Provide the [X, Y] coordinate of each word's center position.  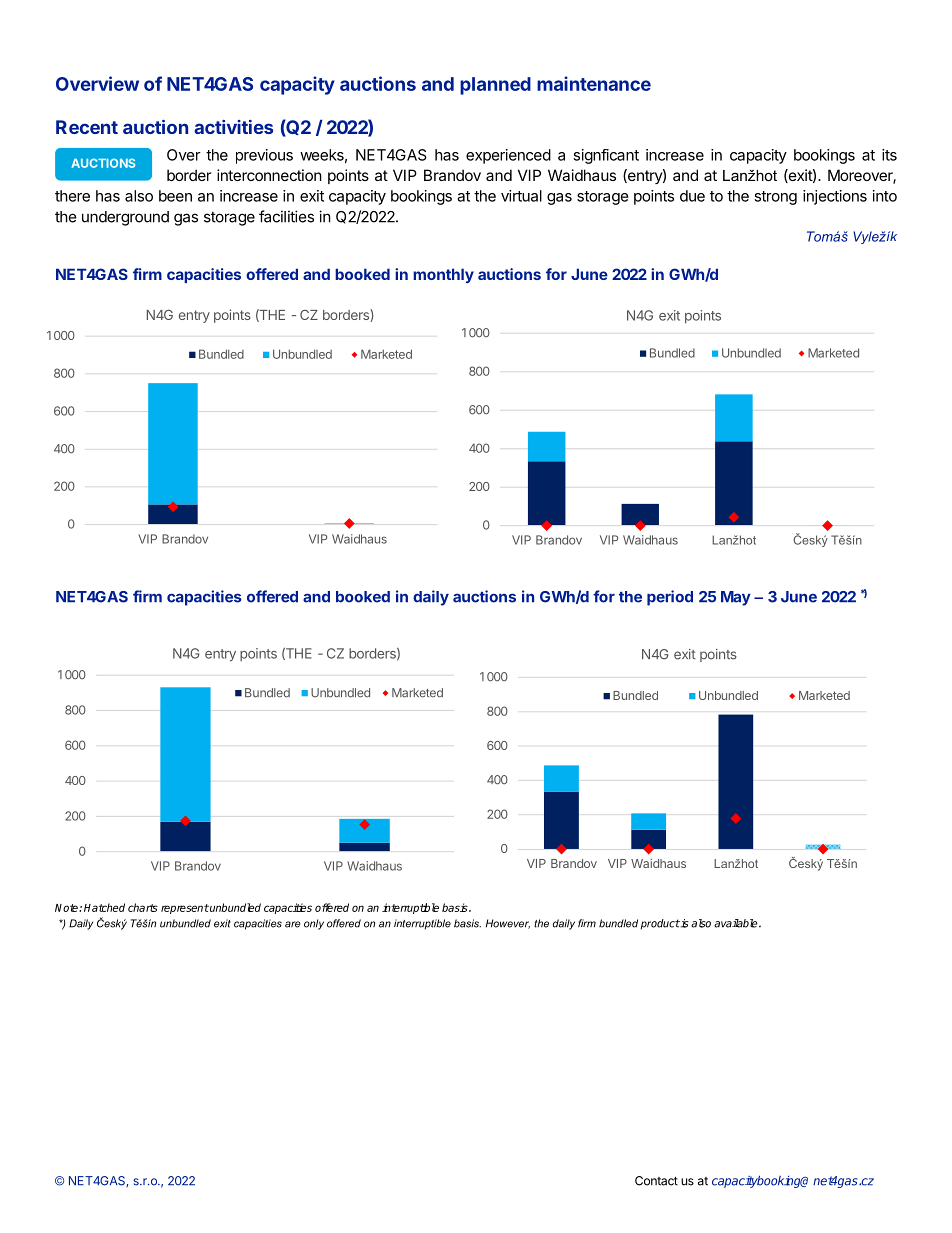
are [293, 924]
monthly [443, 275]
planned [495, 86]
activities [233, 127]
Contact [656, 1181]
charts [143, 907]
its [889, 155]
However [508, 924]
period [670, 598]
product [660, 924]
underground [125, 218]
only [314, 924]
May [736, 598]
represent [185, 909]
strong [775, 198]
